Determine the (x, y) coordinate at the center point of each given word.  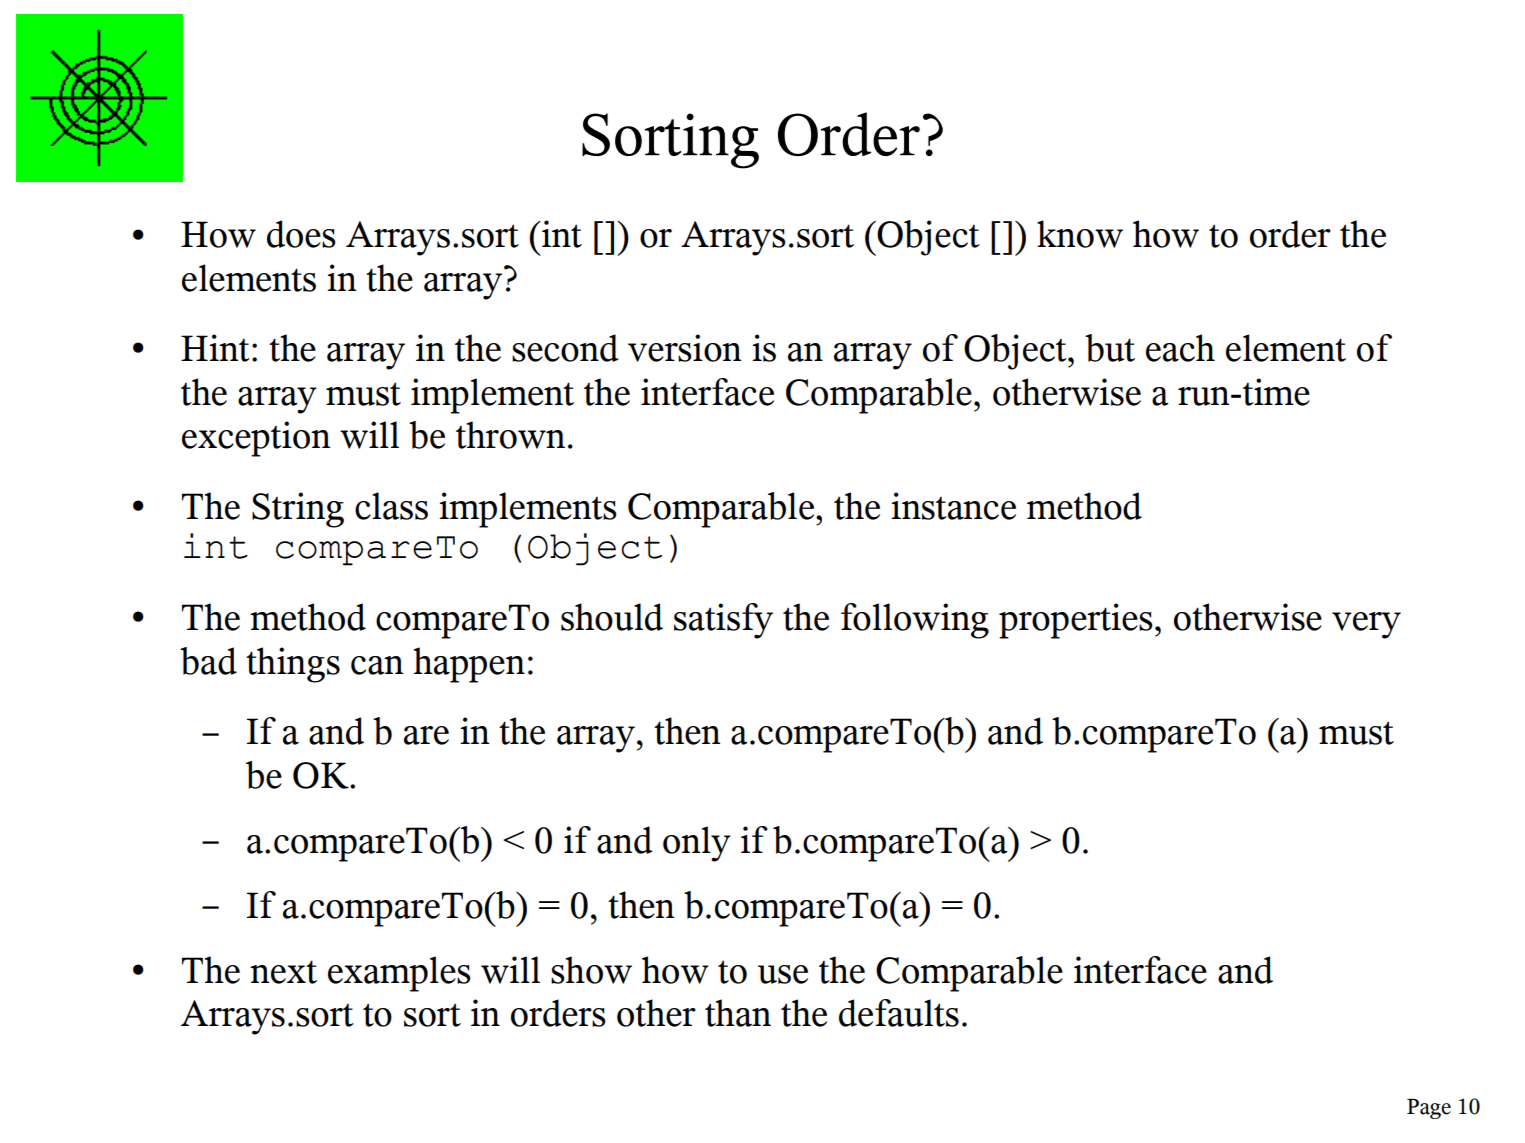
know (1080, 234)
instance (953, 506)
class (391, 506)
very (1366, 625)
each (1180, 348)
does (301, 234)
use (783, 974)
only (697, 844)
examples (399, 974)
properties (1076, 621)
